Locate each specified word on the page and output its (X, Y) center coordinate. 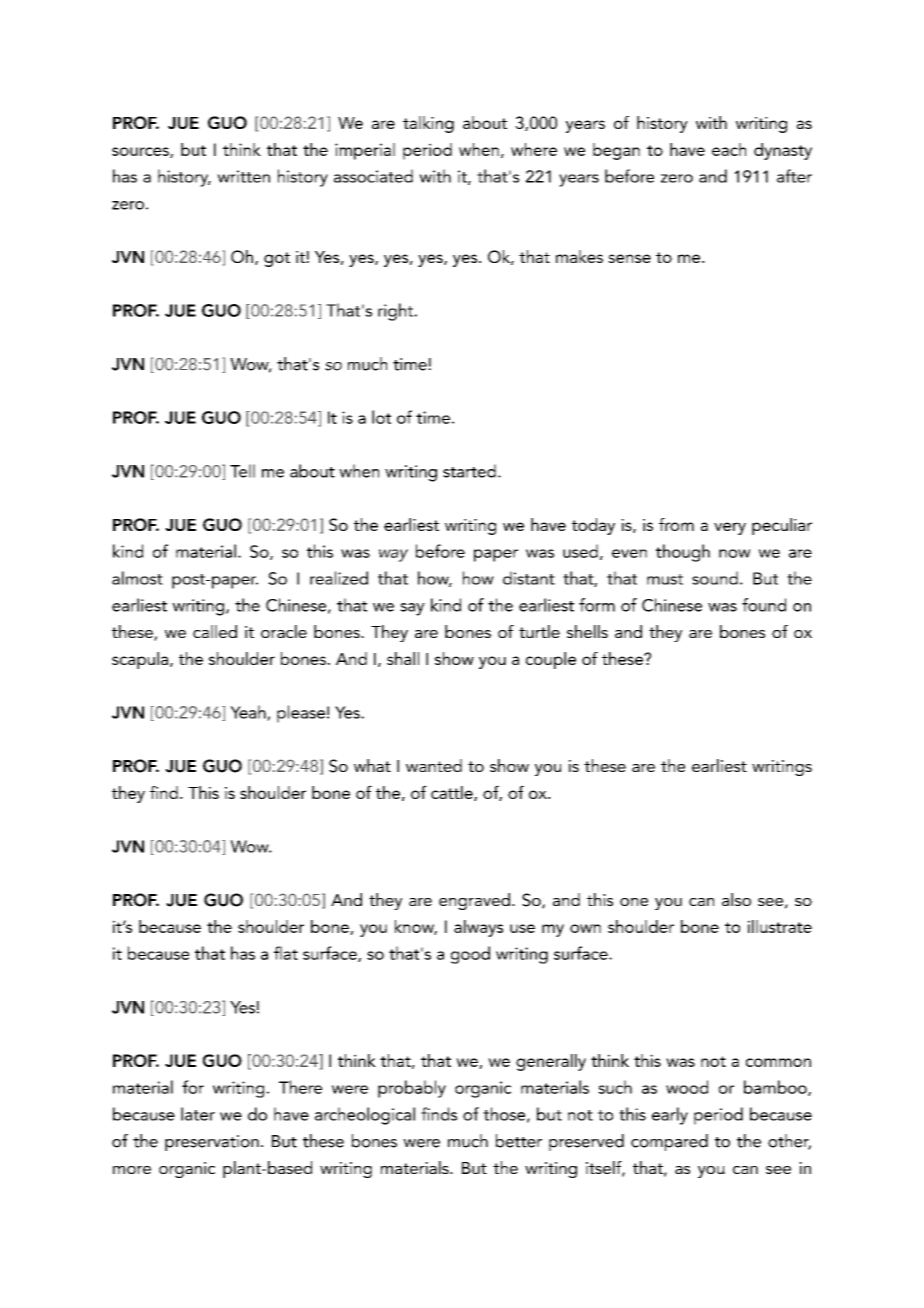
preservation (212, 1143)
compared (669, 1142)
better (519, 1141)
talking (428, 124)
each (729, 149)
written (243, 176)
